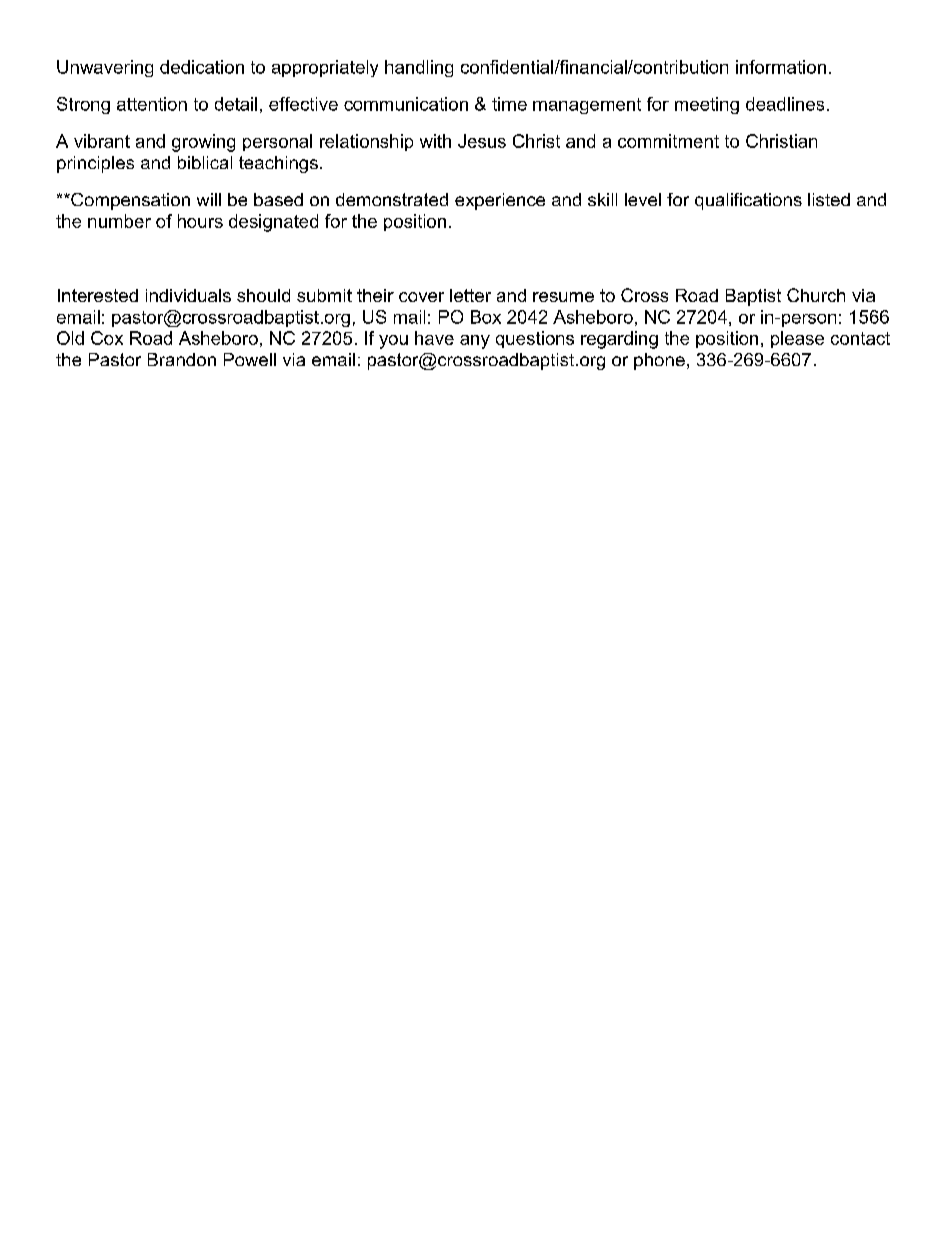 This screenshot has height=1233, width=952. I want to click on dedication, so click(202, 67).
